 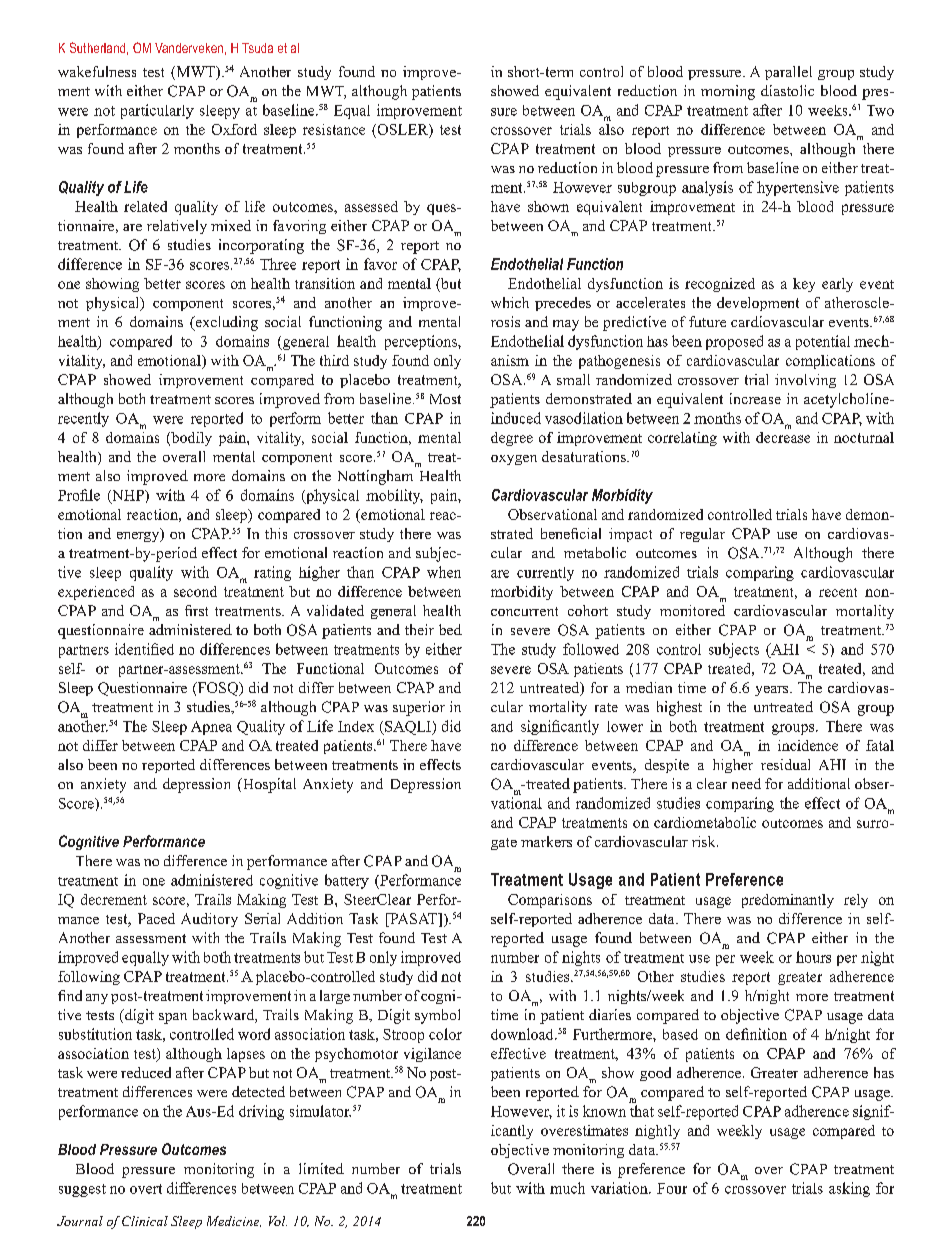 I want to click on diastolic, so click(x=787, y=90).
